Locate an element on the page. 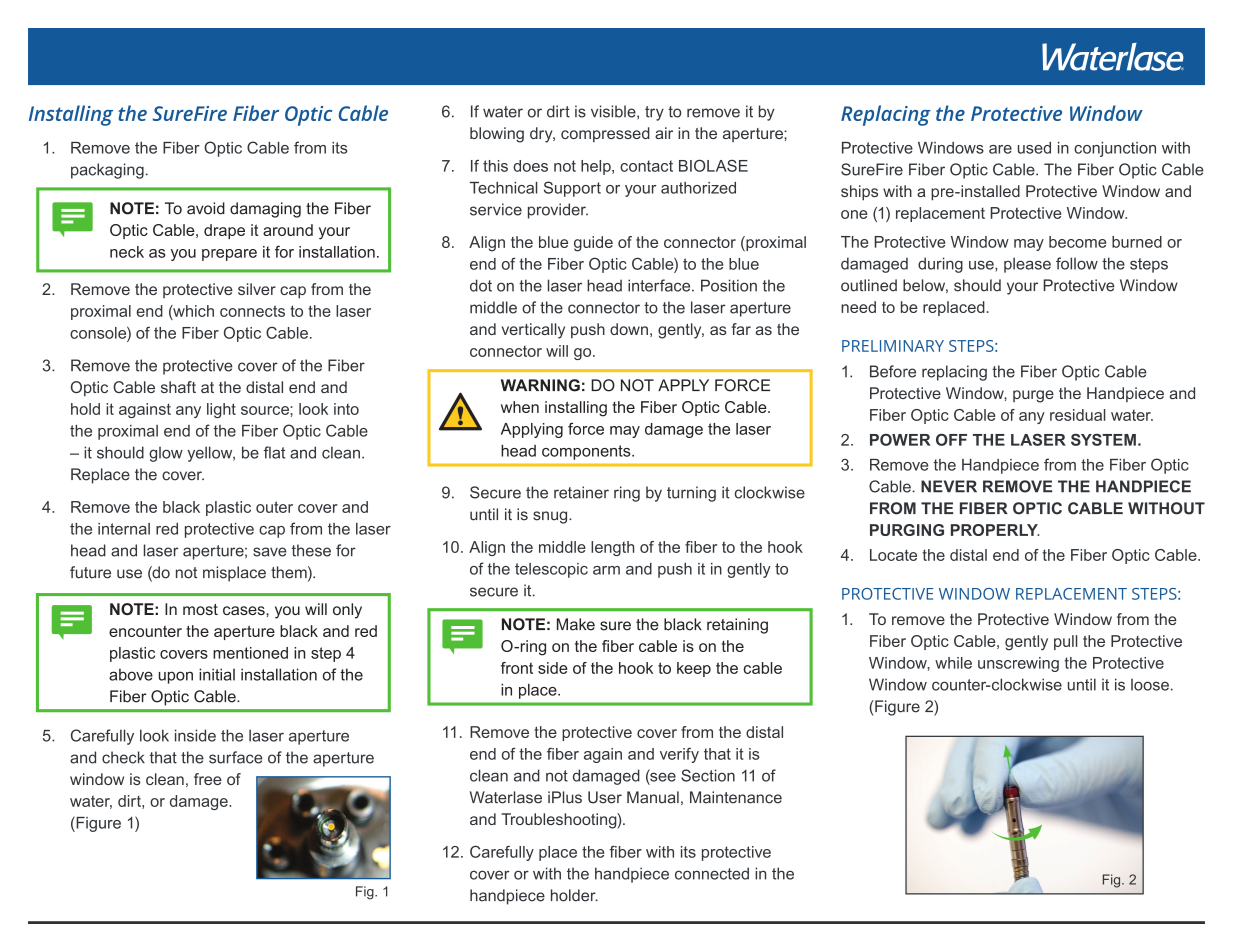 The width and height of the image is (1233, 952). connected is located at coordinates (712, 873).
